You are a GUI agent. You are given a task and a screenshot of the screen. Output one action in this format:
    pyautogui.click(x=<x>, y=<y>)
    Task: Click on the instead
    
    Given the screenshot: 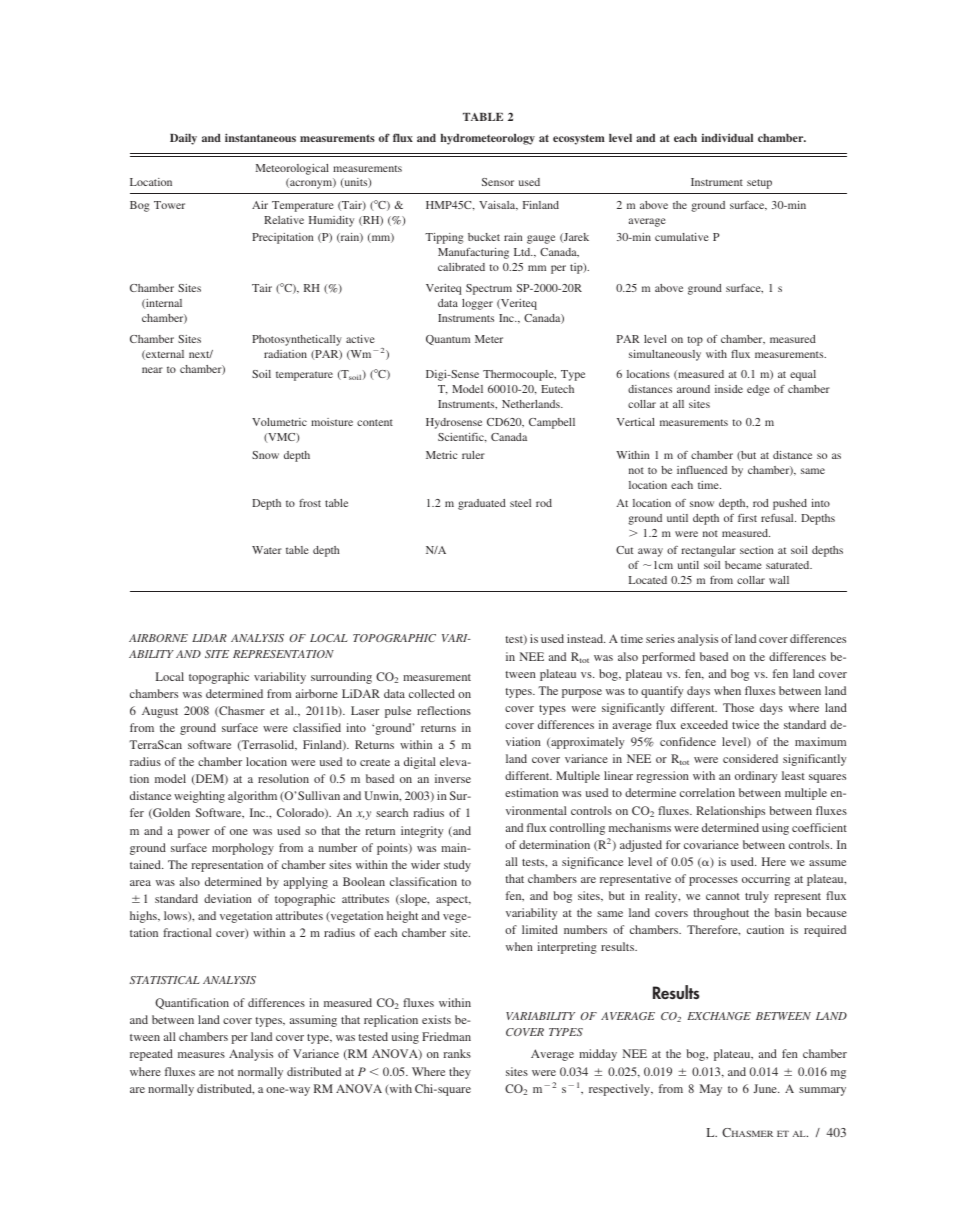 What is the action you would take?
    pyautogui.click(x=586, y=638)
